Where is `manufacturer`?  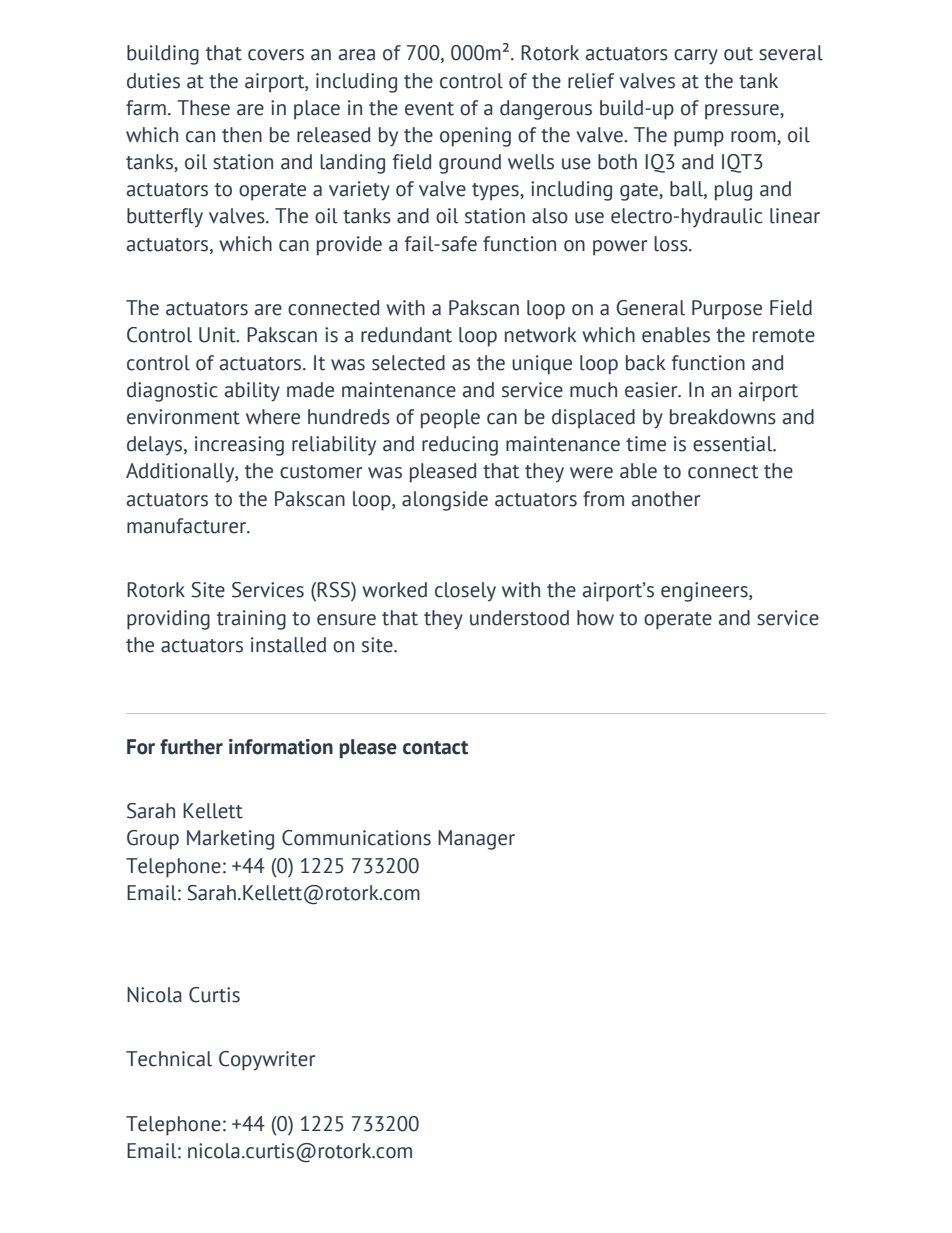 manufacturer is located at coordinates (188, 526).
